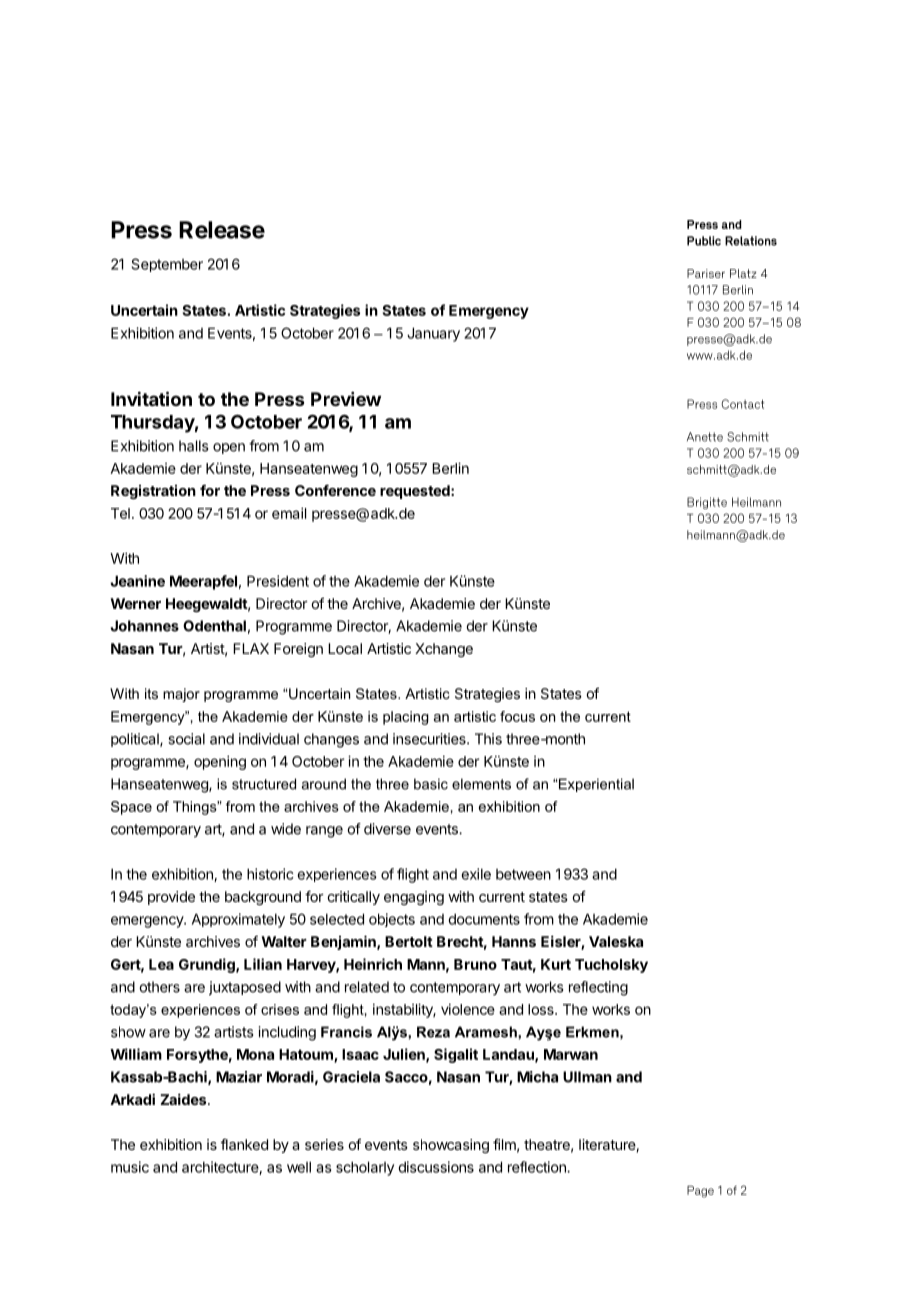 Image resolution: width=924 pixels, height=1309 pixels. What do you see at coordinates (181, 695) in the image?
I see `major` at bounding box center [181, 695].
